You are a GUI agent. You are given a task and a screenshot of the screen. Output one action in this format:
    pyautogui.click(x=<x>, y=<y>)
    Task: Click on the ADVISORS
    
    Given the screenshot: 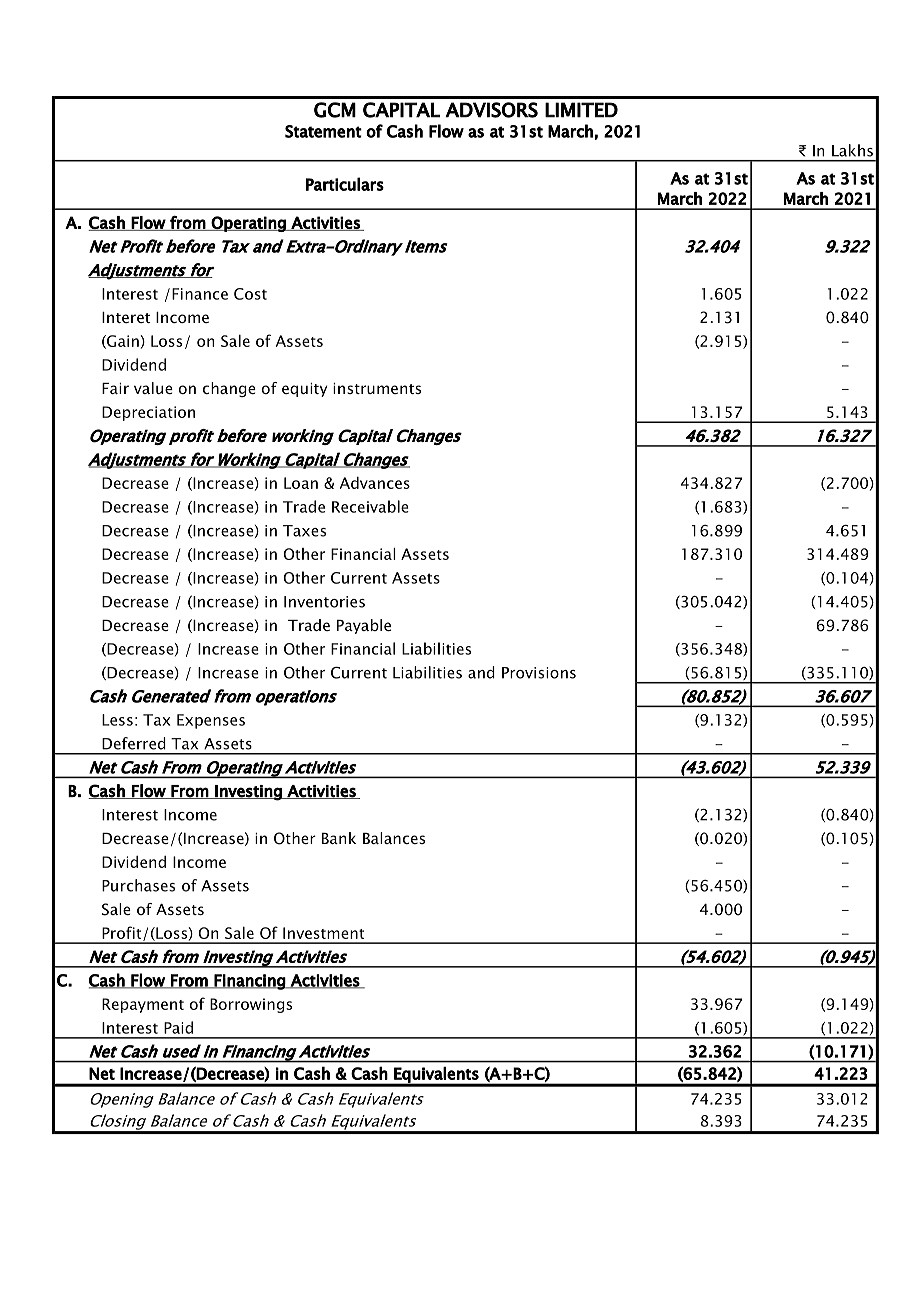 What is the action you would take?
    pyautogui.click(x=491, y=110)
